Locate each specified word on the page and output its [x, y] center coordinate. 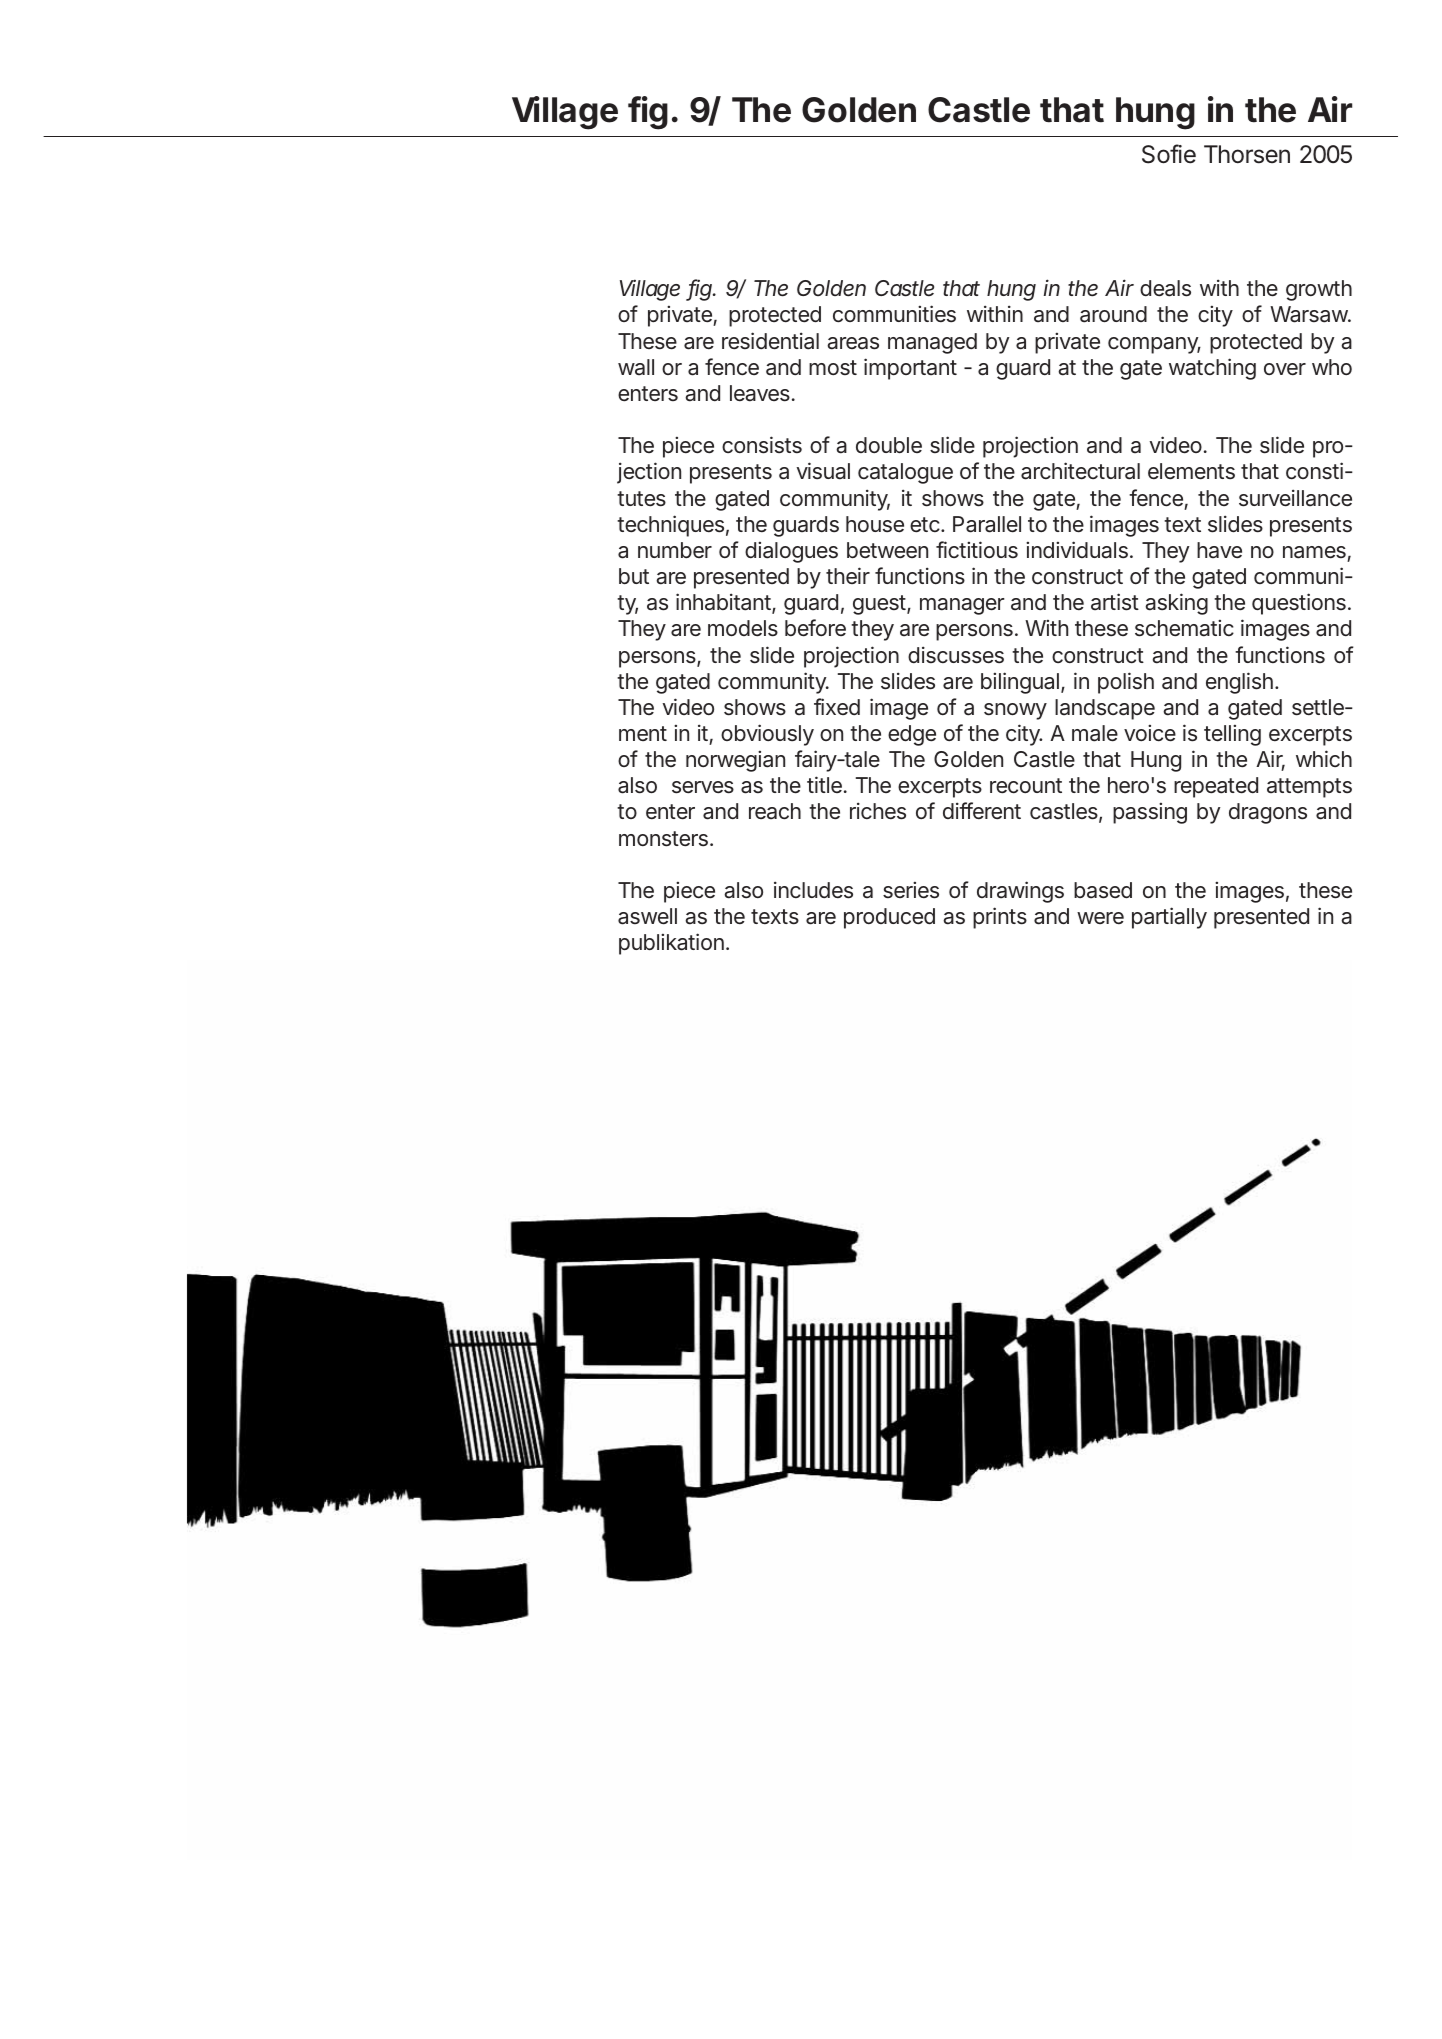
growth [1319, 290]
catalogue [905, 473]
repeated [1216, 787]
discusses [956, 655]
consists [762, 445]
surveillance [1295, 498]
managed [932, 343]
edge [912, 735]
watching [1212, 369]
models [743, 628]
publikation [674, 944]
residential [770, 341]
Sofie [1169, 154]
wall [636, 367]
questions [1301, 604]
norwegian [735, 761]
